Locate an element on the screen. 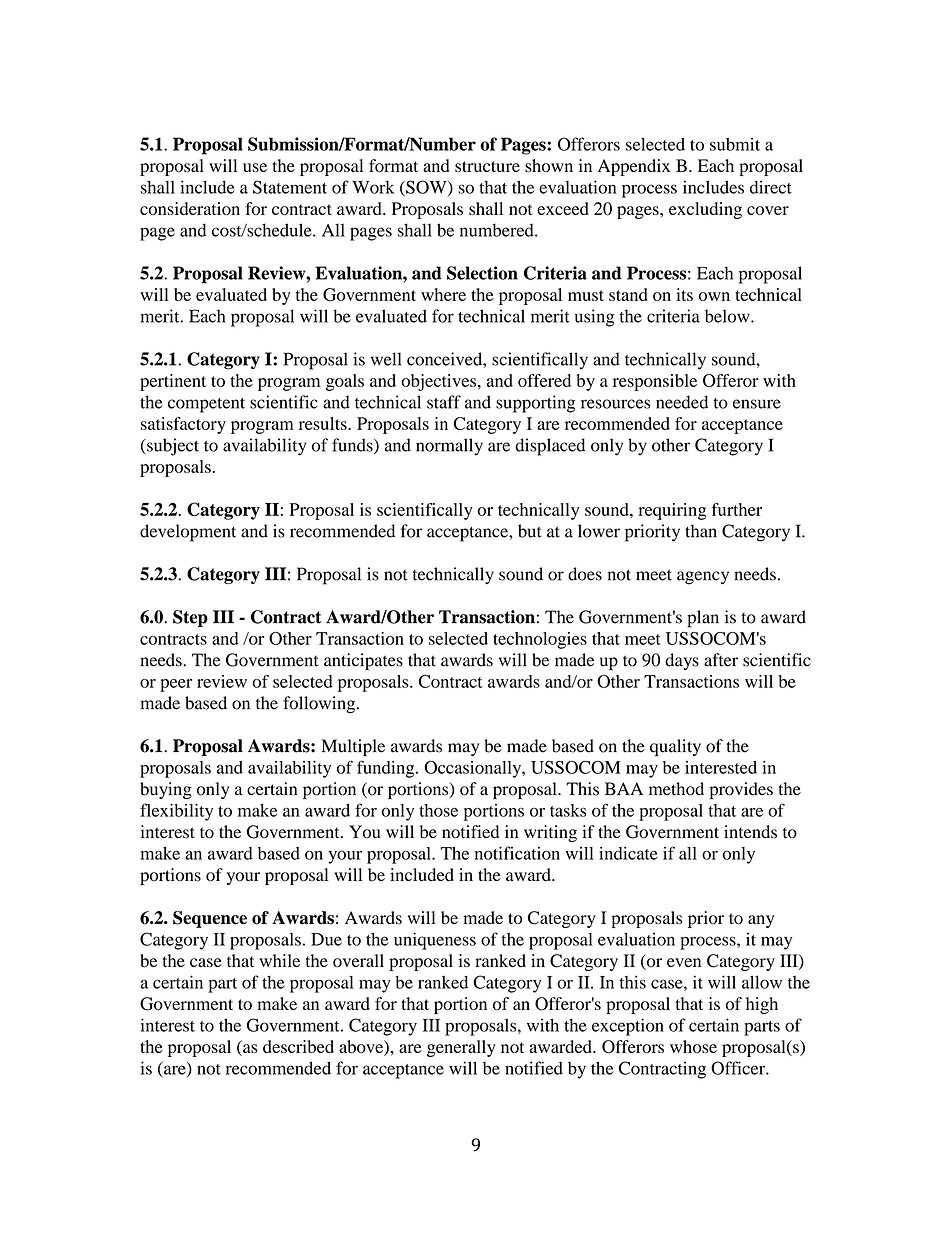 Image resolution: width=952 pixels, height=1233 pixels. structure is located at coordinates (487, 166).
